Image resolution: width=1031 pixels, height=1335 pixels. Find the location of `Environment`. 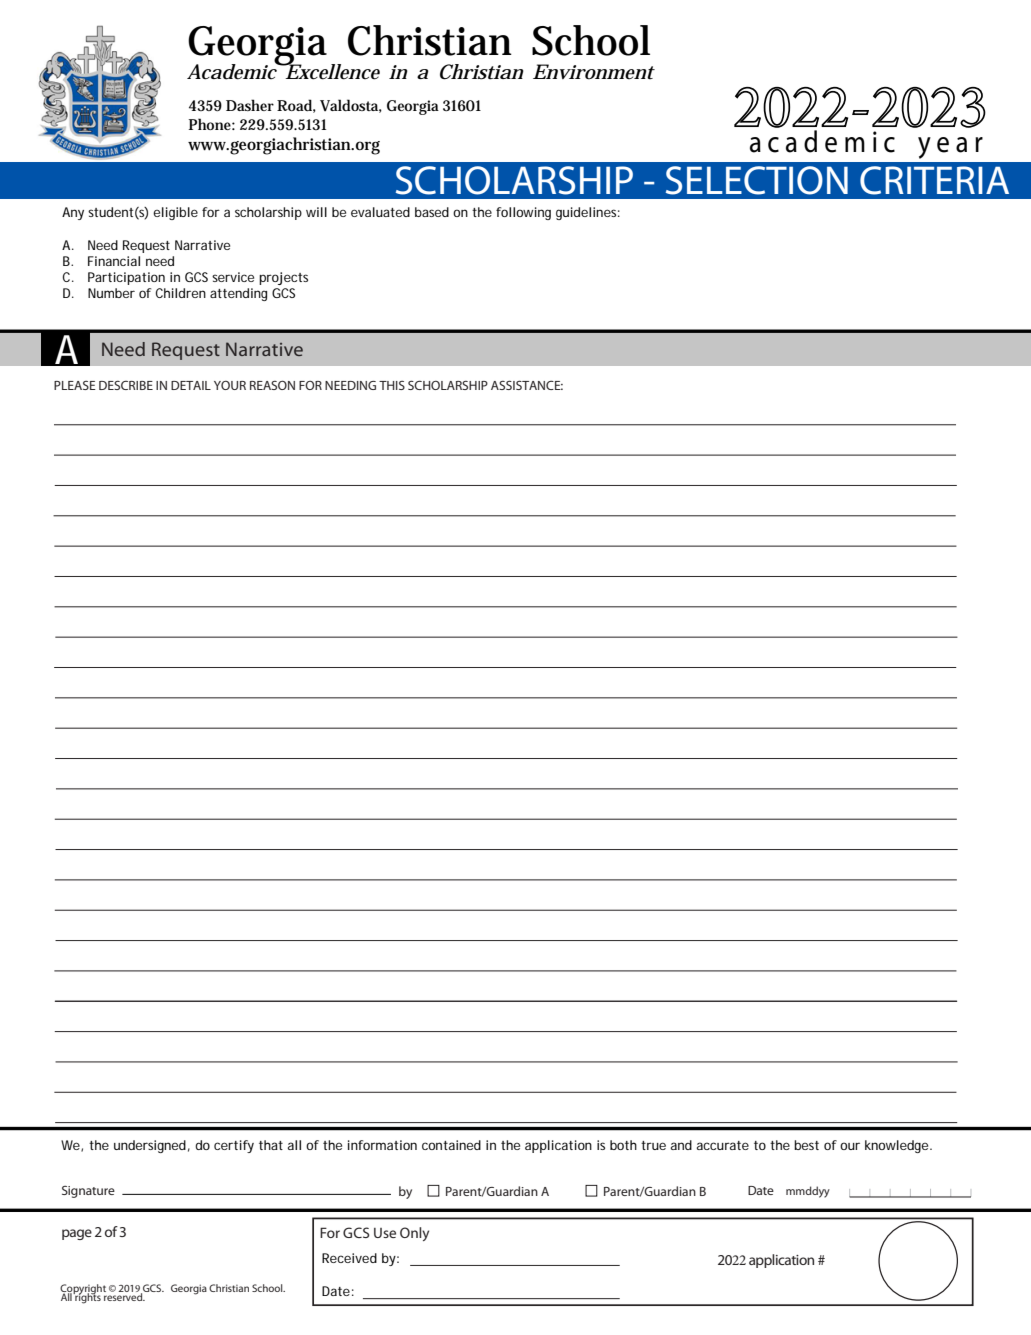

Environment is located at coordinates (594, 72).
